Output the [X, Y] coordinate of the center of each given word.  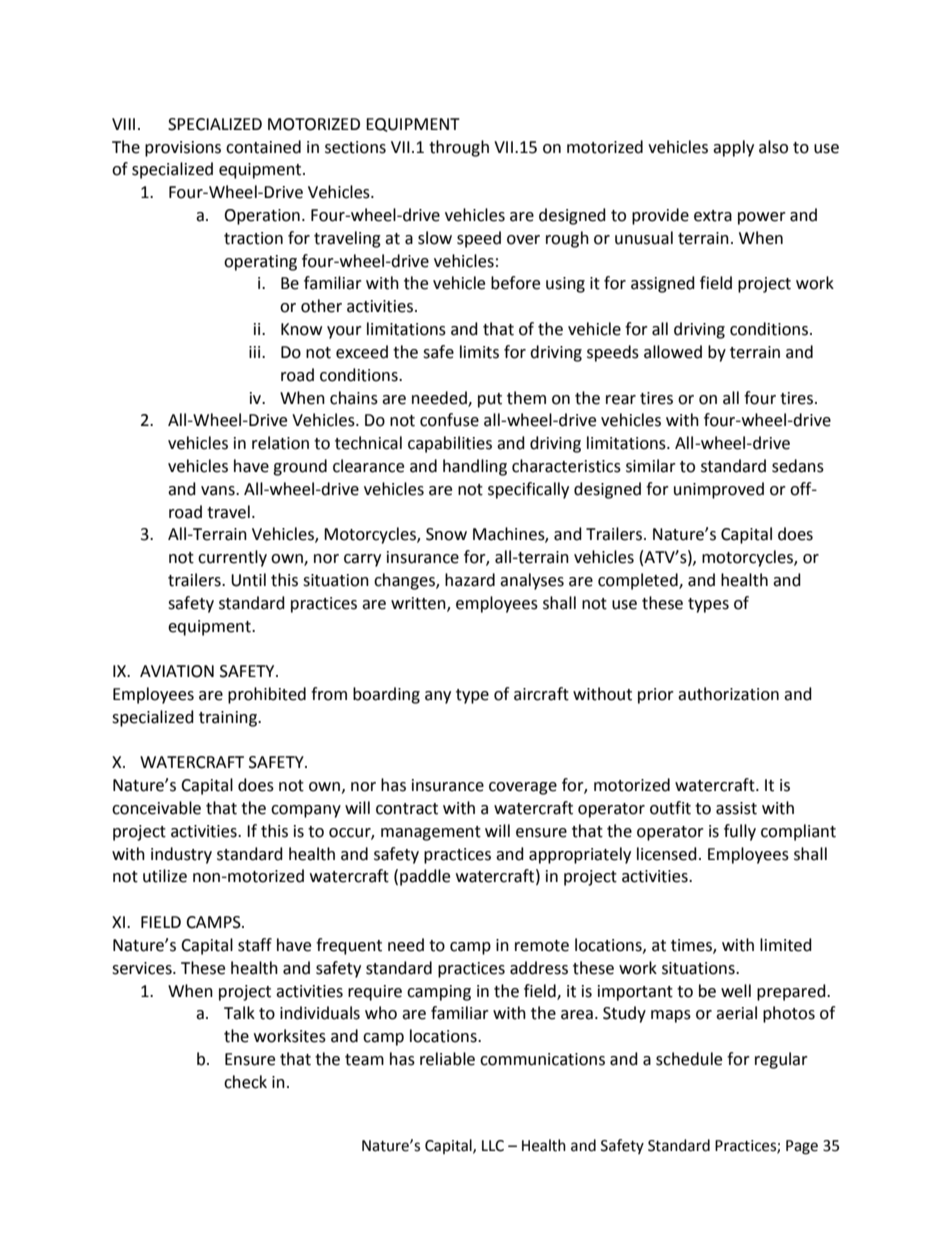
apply [733, 148]
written [419, 604]
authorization [728, 694]
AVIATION [177, 671]
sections [355, 147]
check [245, 1082]
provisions [183, 149]
